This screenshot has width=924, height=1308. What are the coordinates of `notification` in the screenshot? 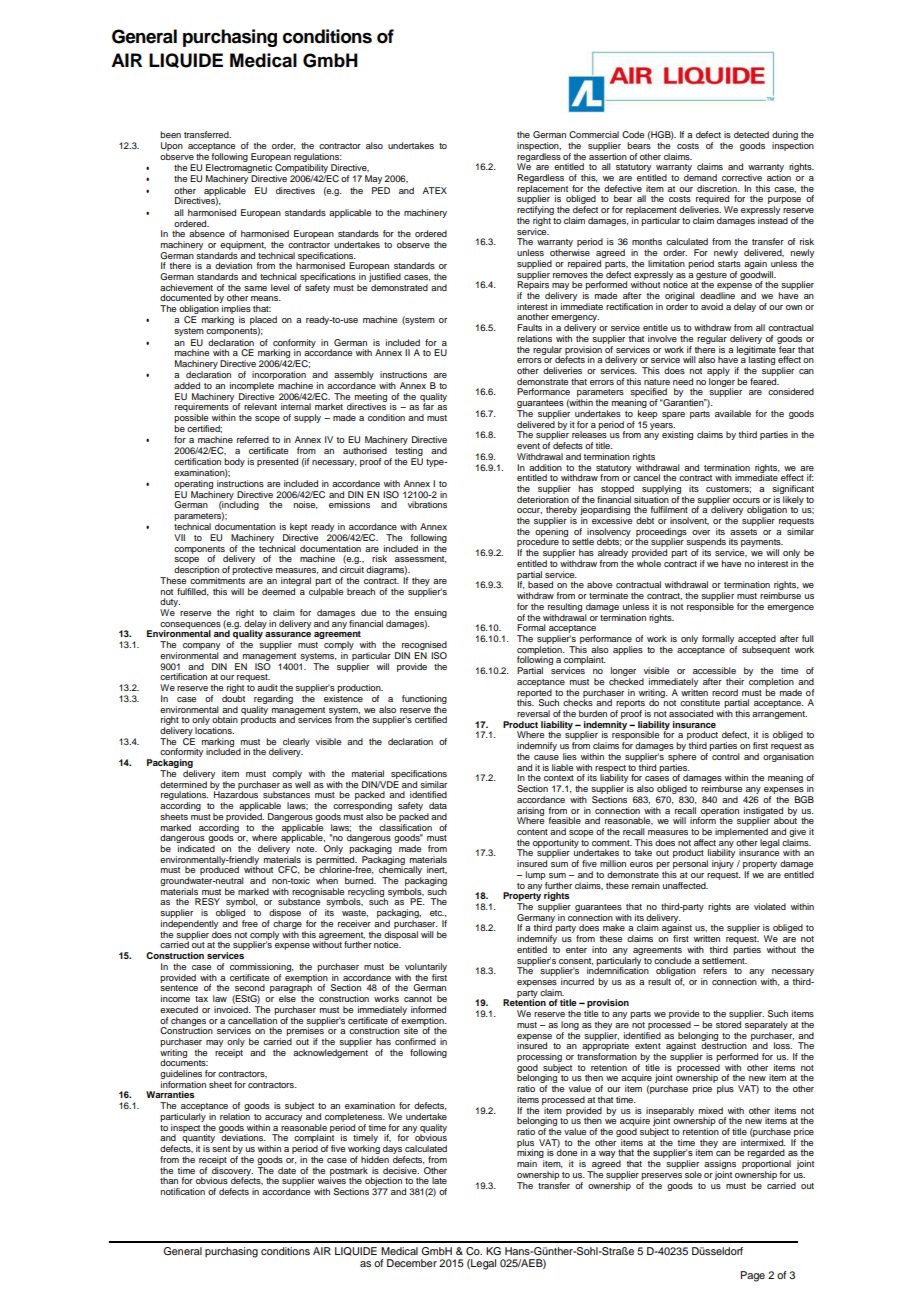 It's located at (183, 1191).
